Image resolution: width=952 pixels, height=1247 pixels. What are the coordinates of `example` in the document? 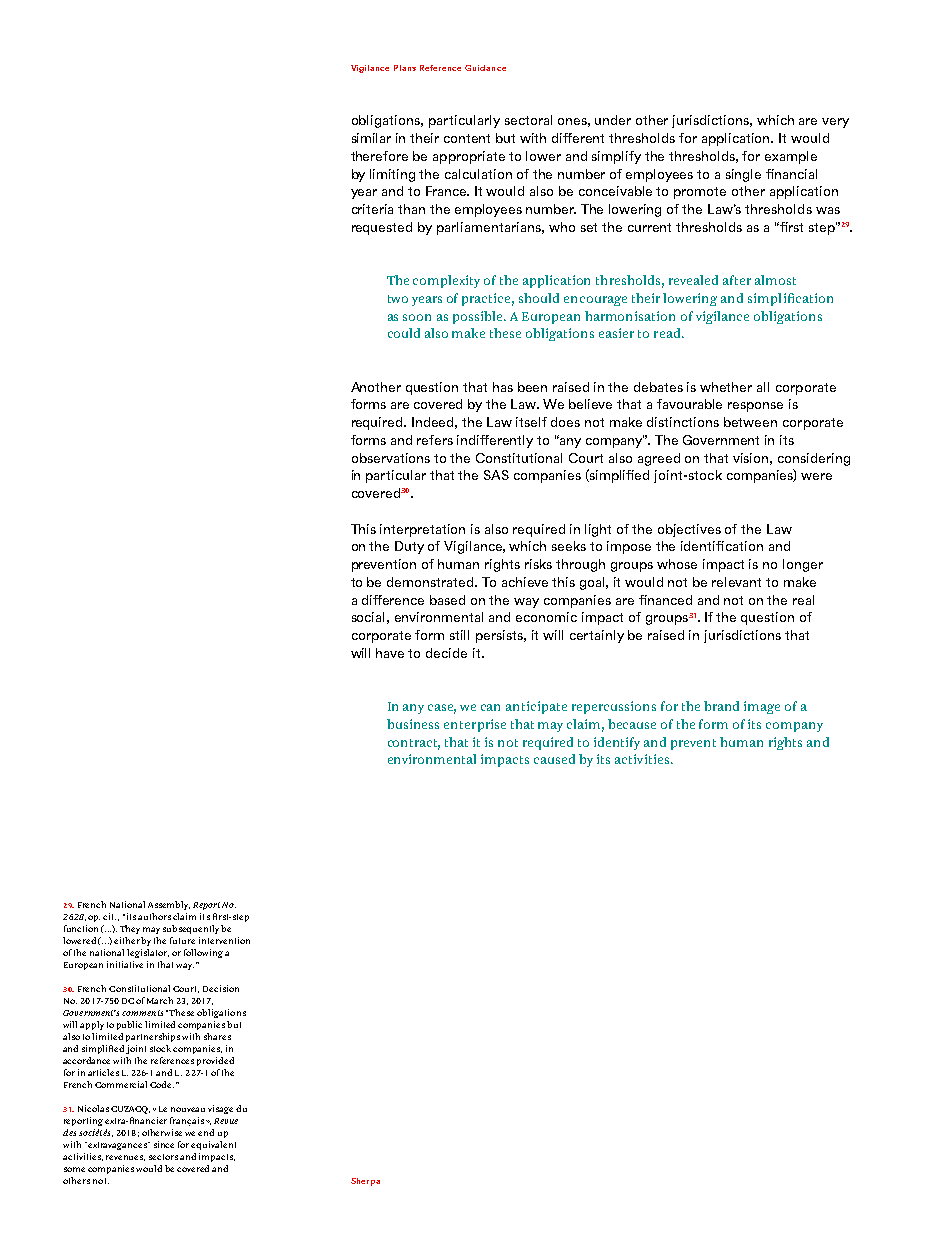 It's located at (791, 157).
